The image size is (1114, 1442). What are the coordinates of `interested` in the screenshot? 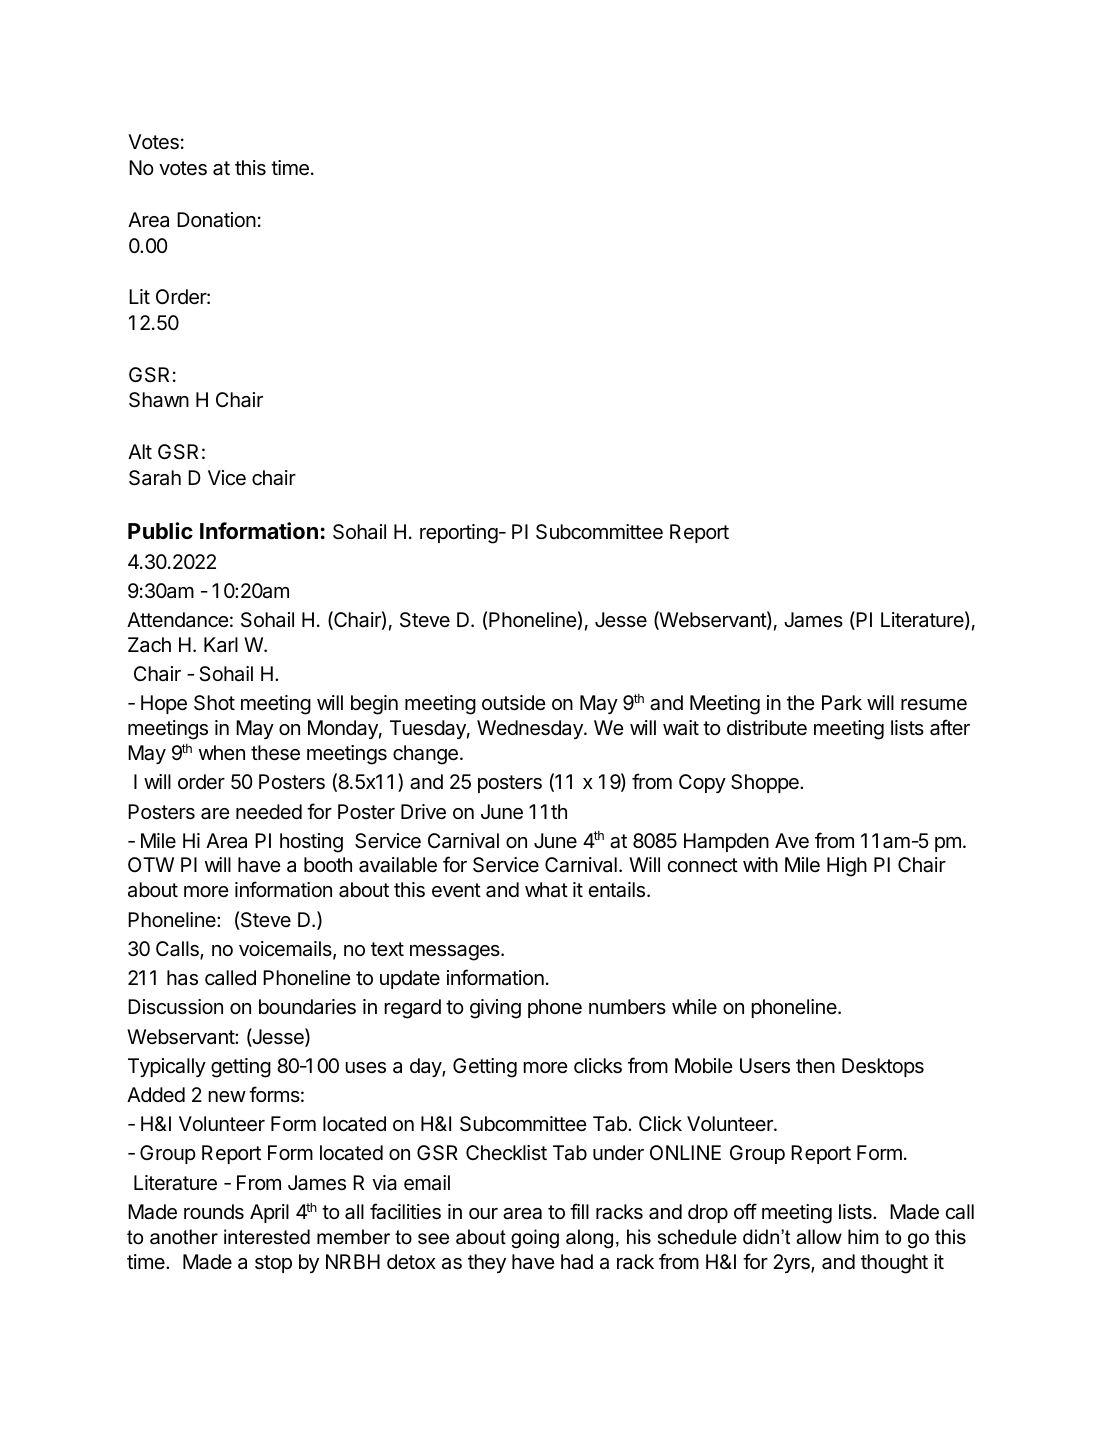 It's located at (267, 1237).
